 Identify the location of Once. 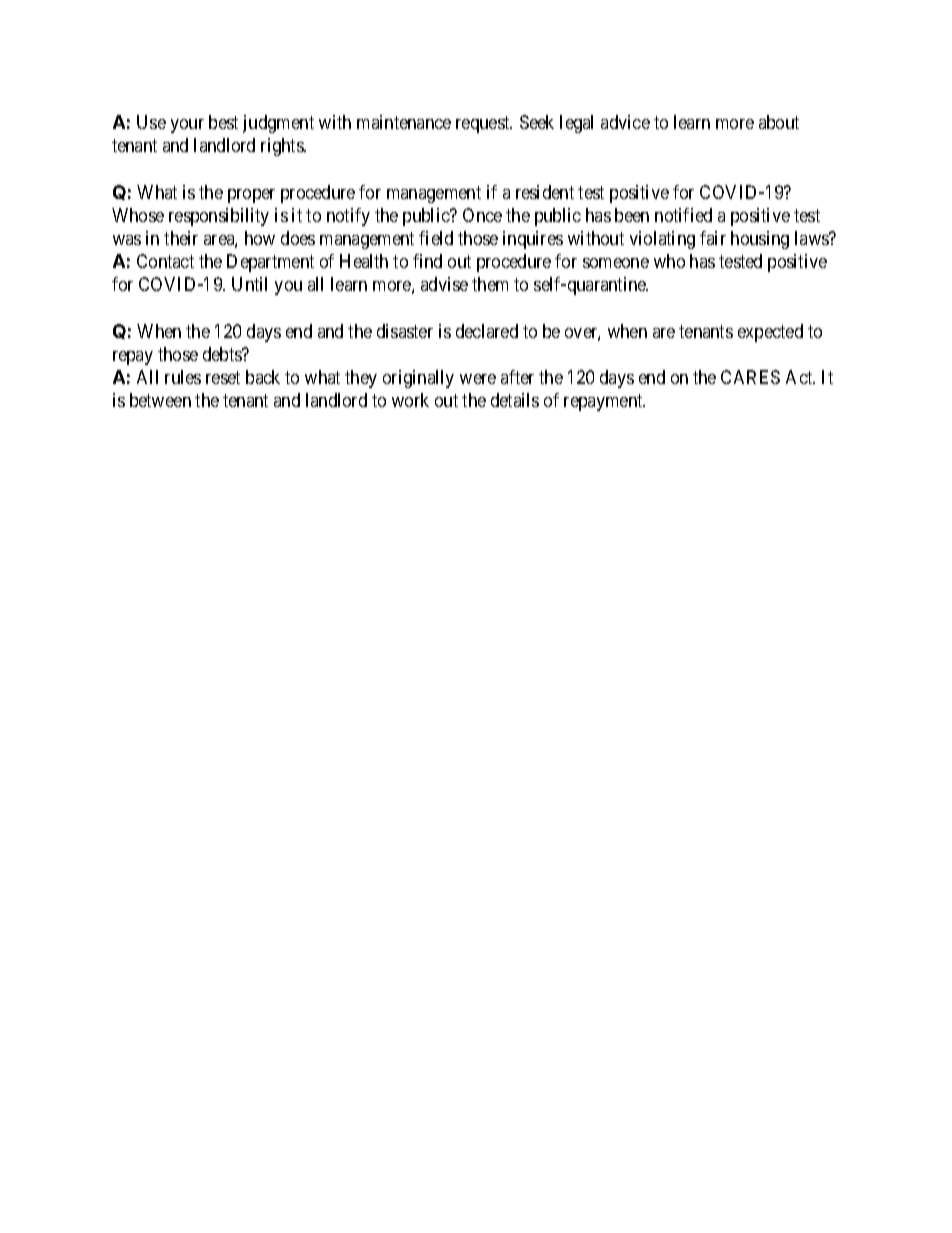
(482, 215).
